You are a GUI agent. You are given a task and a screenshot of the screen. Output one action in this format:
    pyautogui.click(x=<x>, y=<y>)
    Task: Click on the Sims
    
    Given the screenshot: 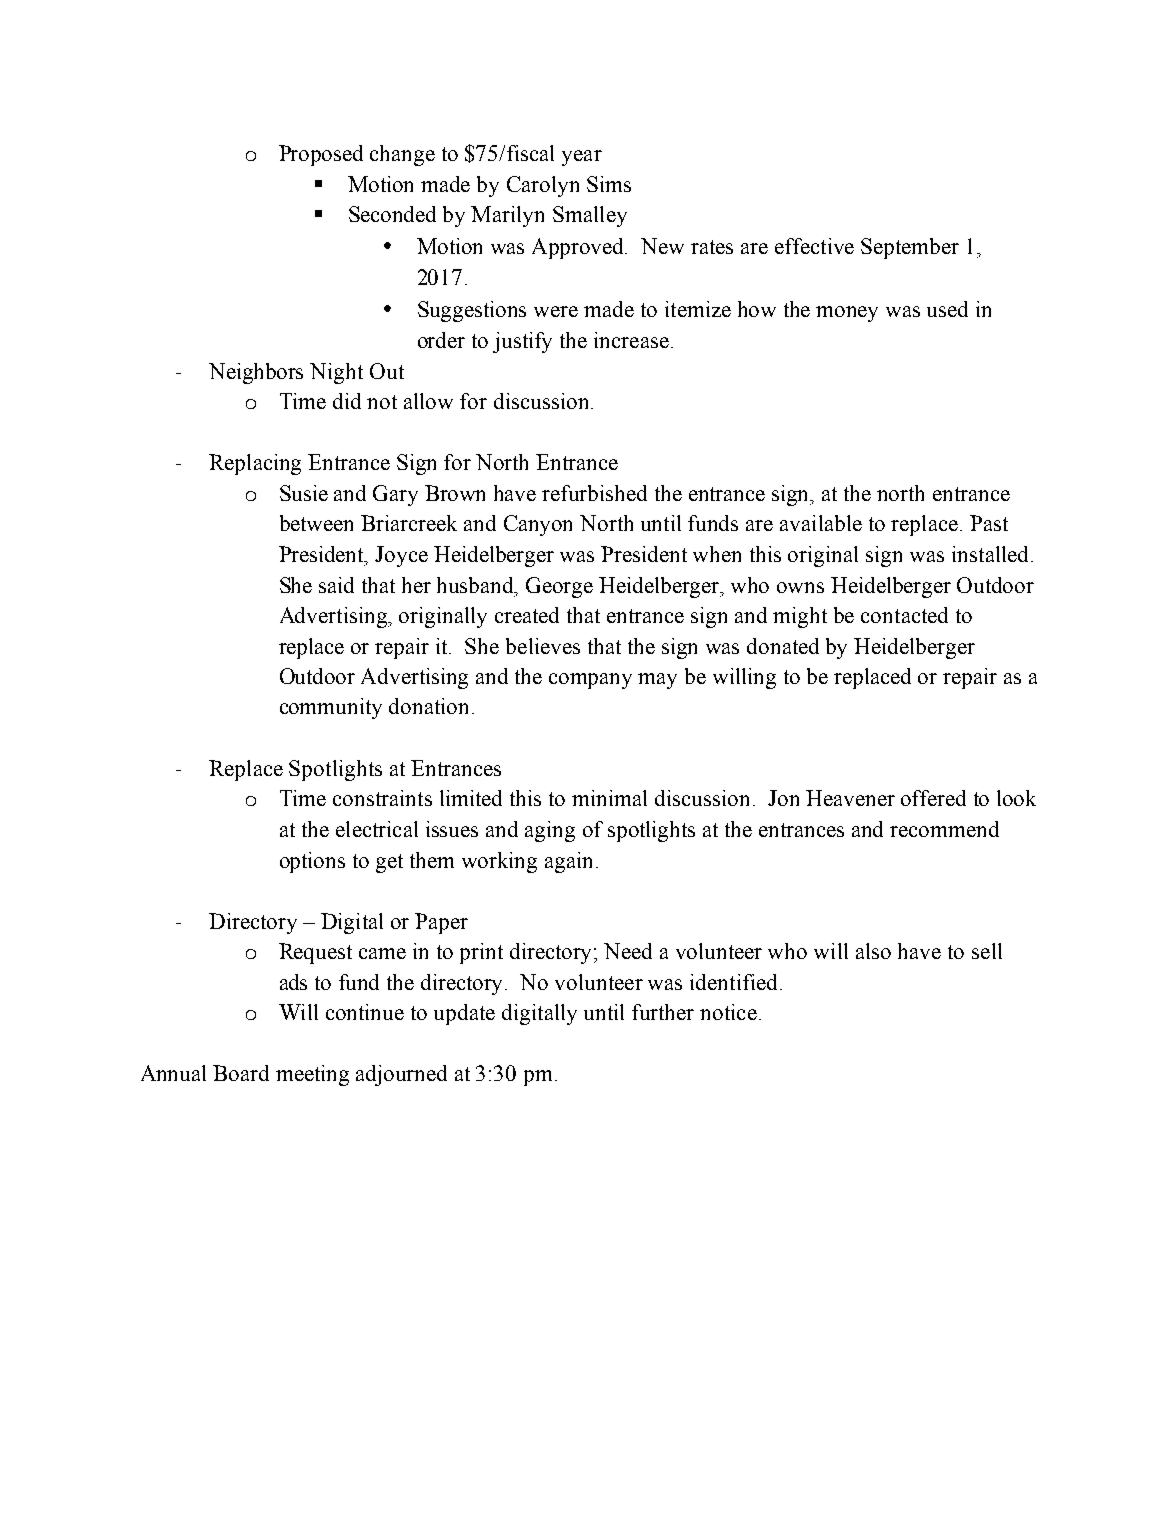 What is the action you would take?
    pyautogui.click(x=609, y=184)
